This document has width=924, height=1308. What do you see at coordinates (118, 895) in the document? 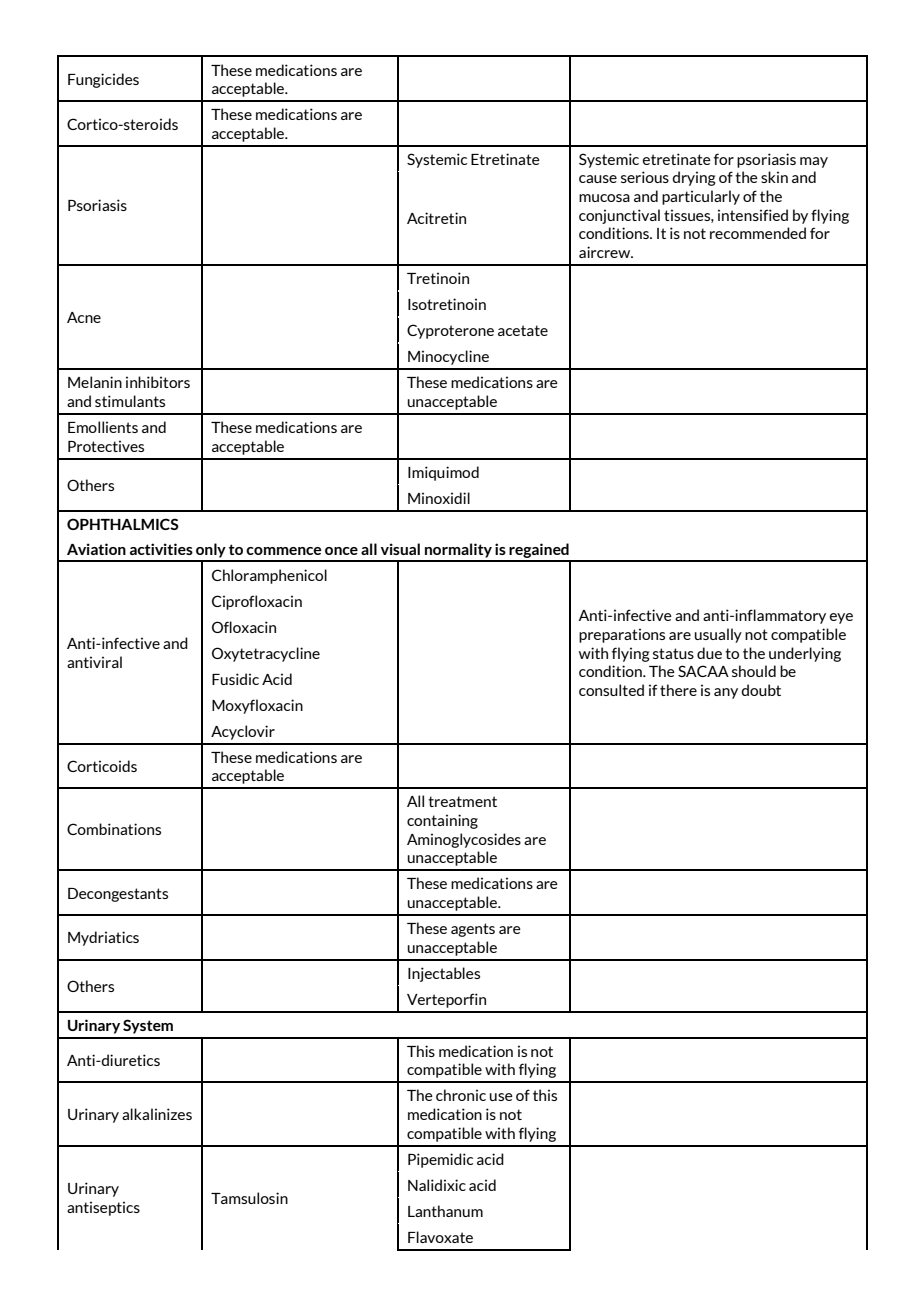
I see `Decongestants` at bounding box center [118, 895].
